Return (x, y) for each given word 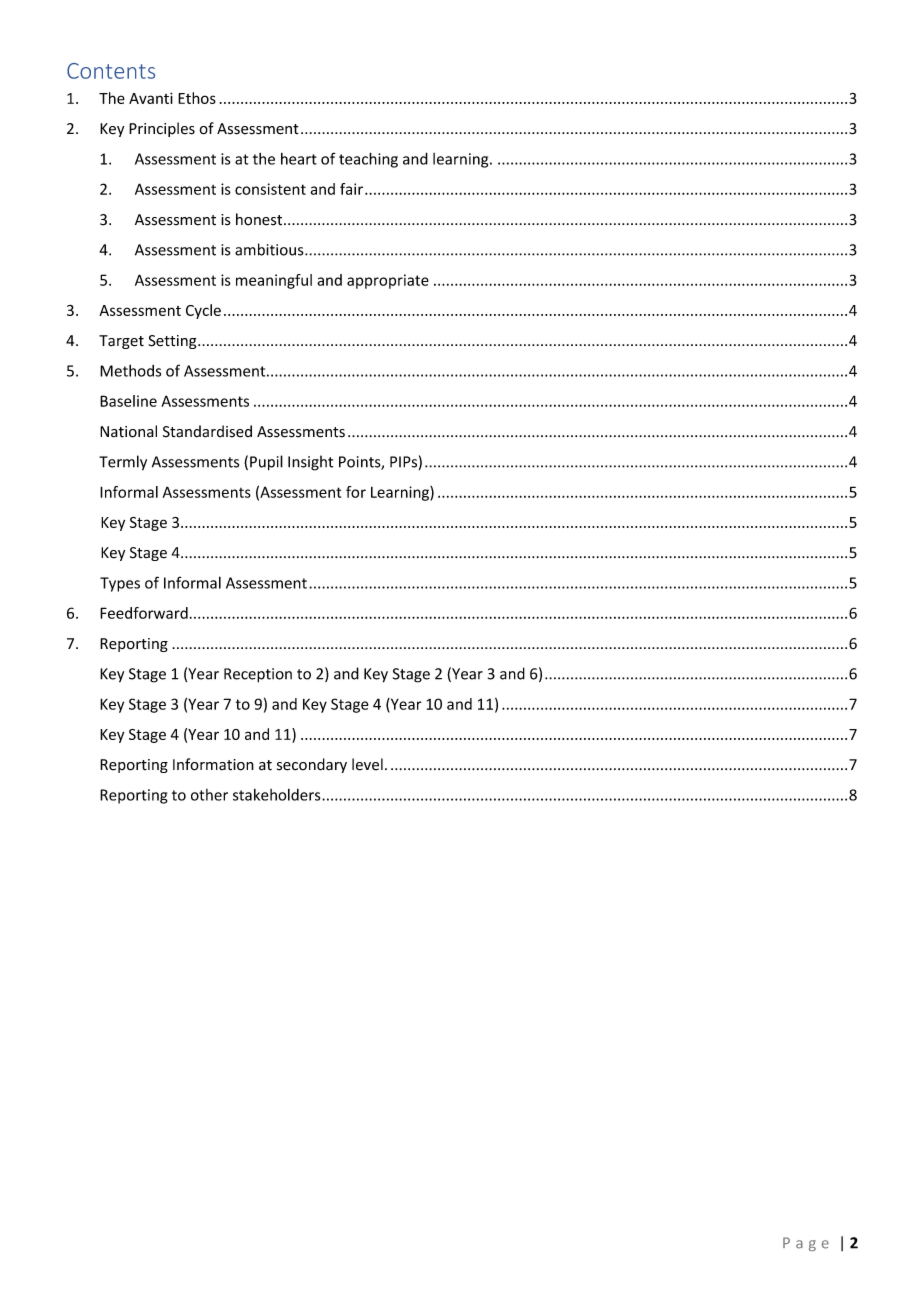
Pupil (266, 463)
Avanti (151, 98)
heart (299, 159)
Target (121, 342)
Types (120, 584)
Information (213, 764)
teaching (368, 160)
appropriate (388, 281)
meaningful (274, 281)
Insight (310, 463)
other (209, 795)
